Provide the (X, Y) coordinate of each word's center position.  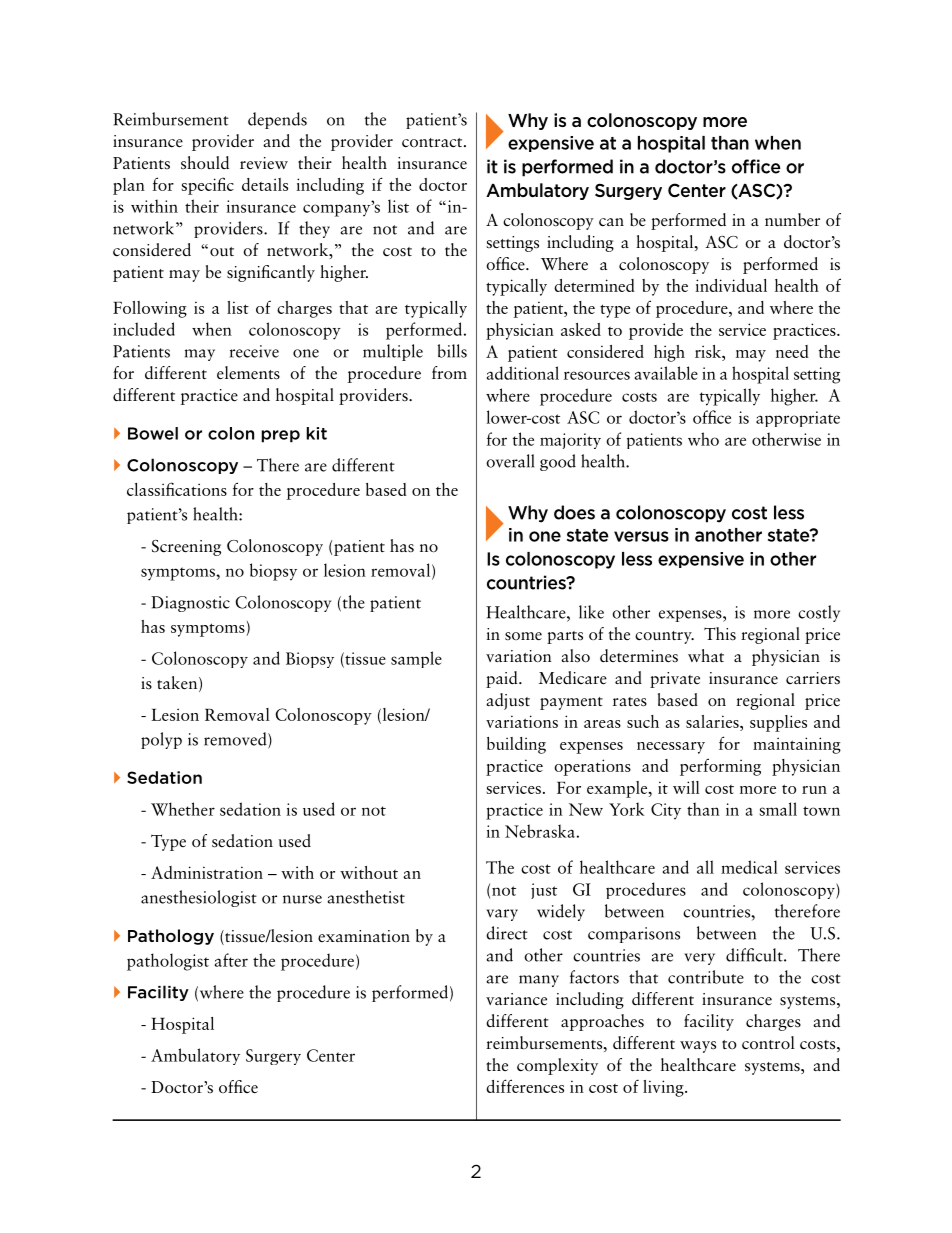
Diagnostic (190, 604)
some (523, 636)
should (205, 163)
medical (749, 867)
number (792, 220)
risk (709, 351)
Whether (183, 809)
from (449, 373)
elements (248, 373)
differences (525, 1086)
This (720, 634)
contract (433, 143)
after (231, 960)
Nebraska (540, 831)
